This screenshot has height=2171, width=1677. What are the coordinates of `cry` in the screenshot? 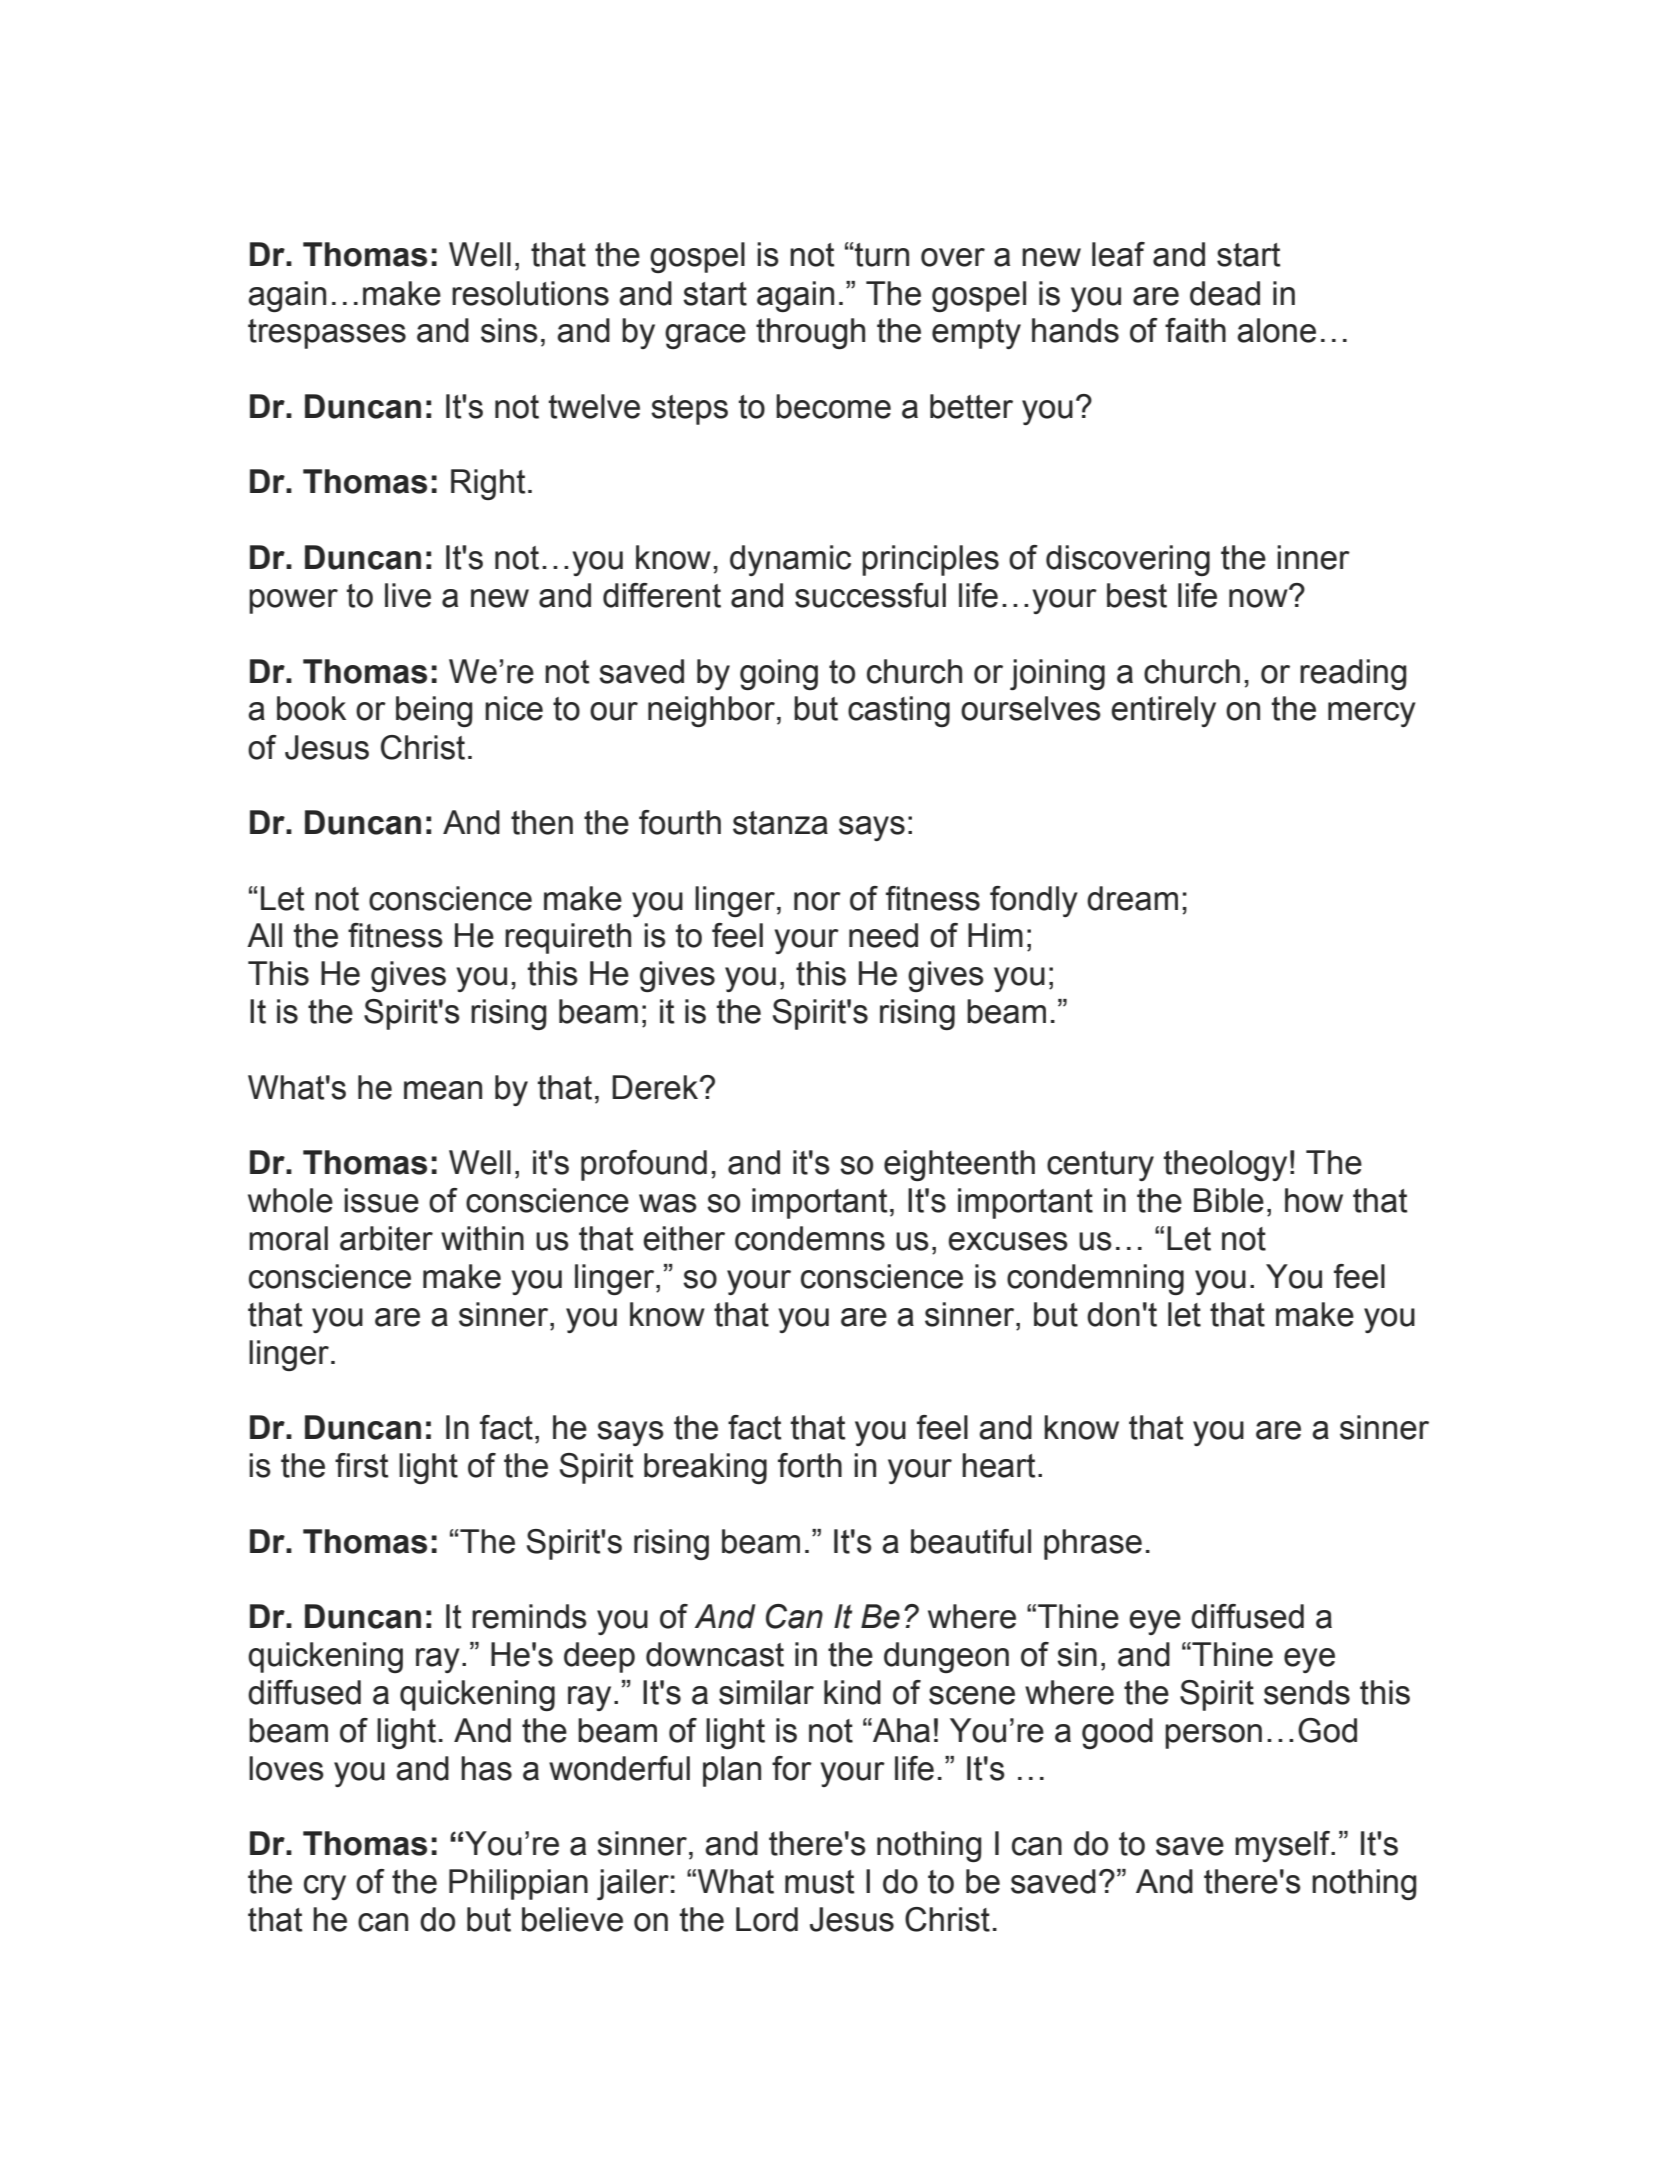 It's located at (325, 1887).
